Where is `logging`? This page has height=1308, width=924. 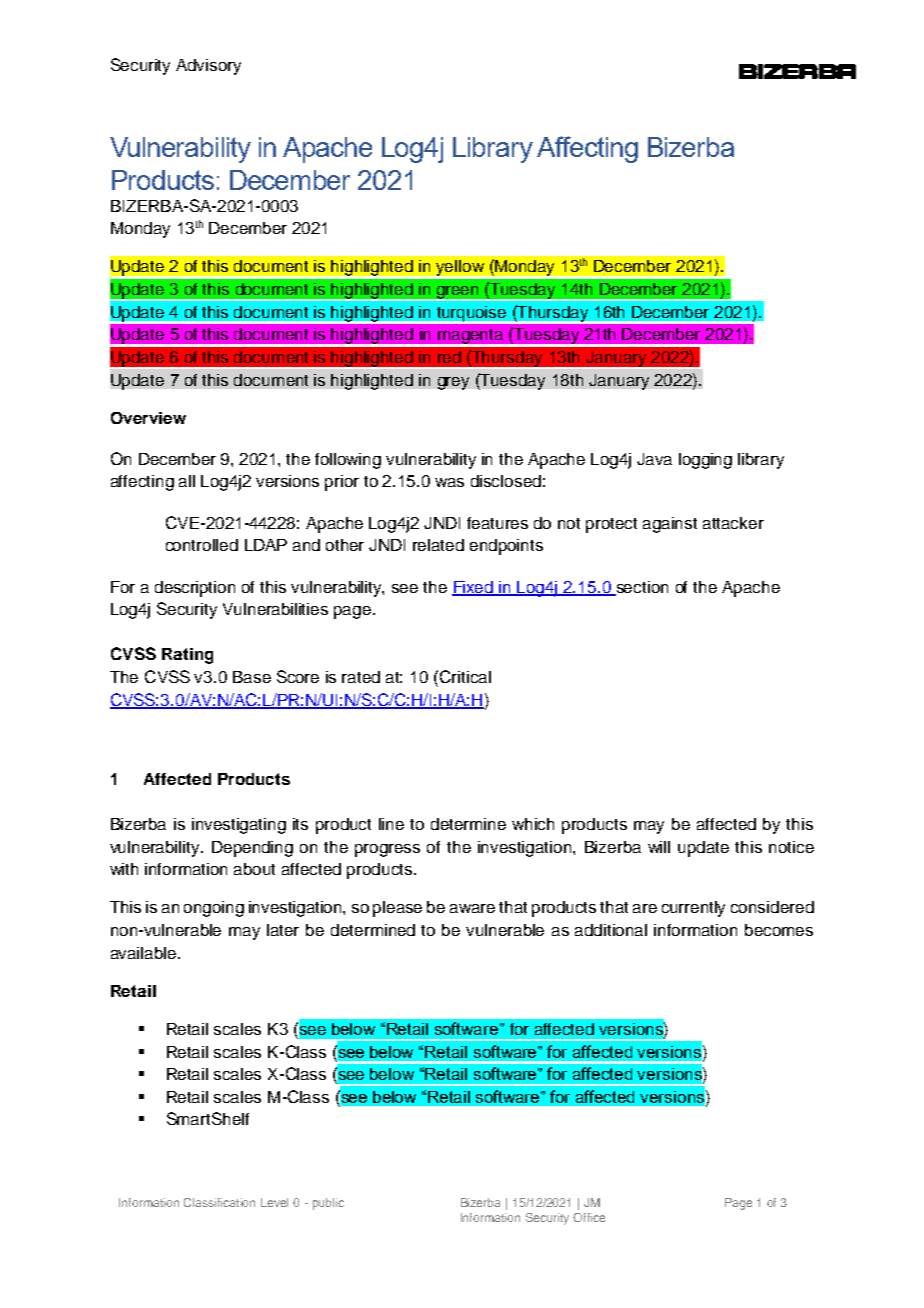 logging is located at coordinates (705, 461).
